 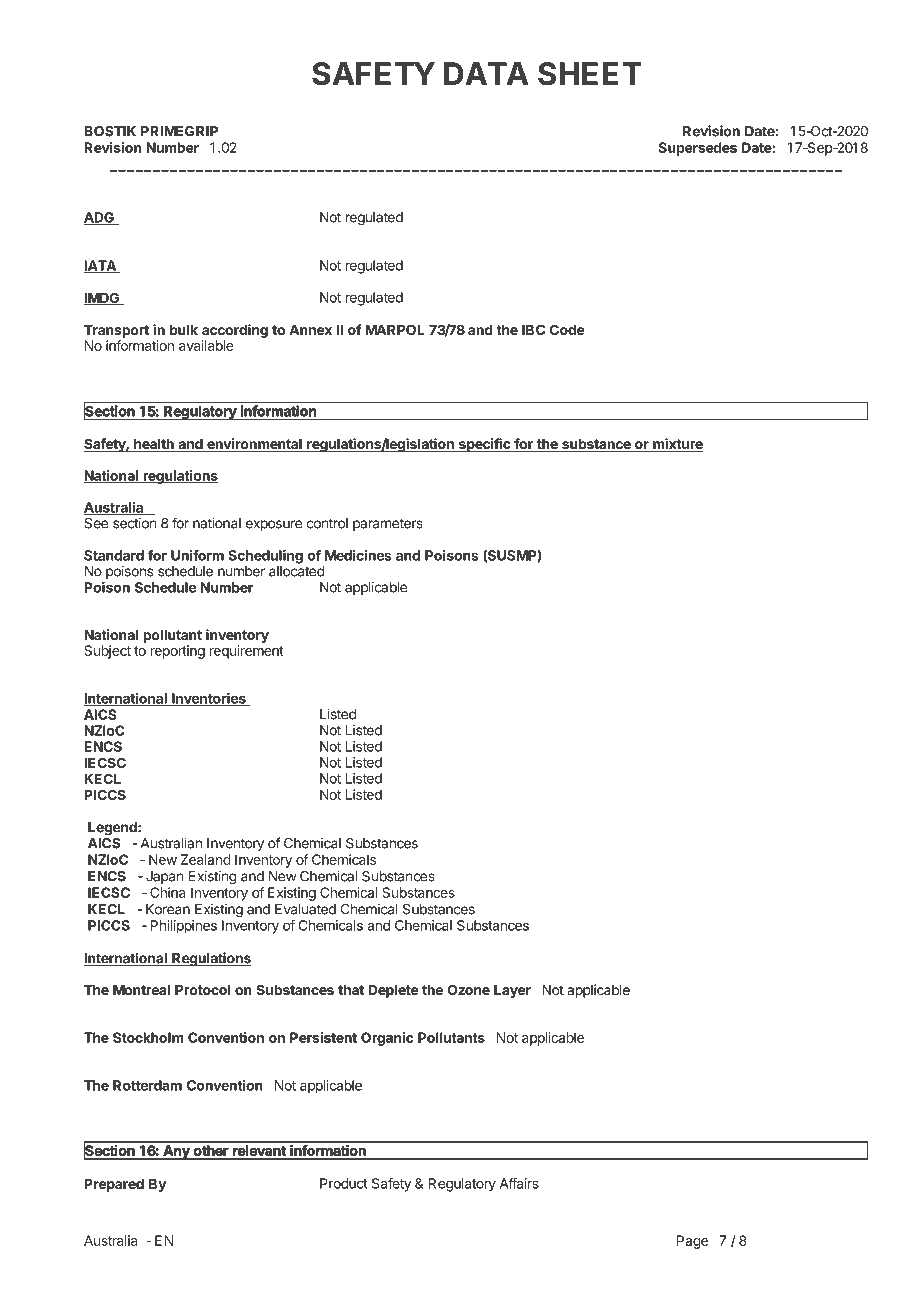 I want to click on ADG, so click(x=100, y=218).
